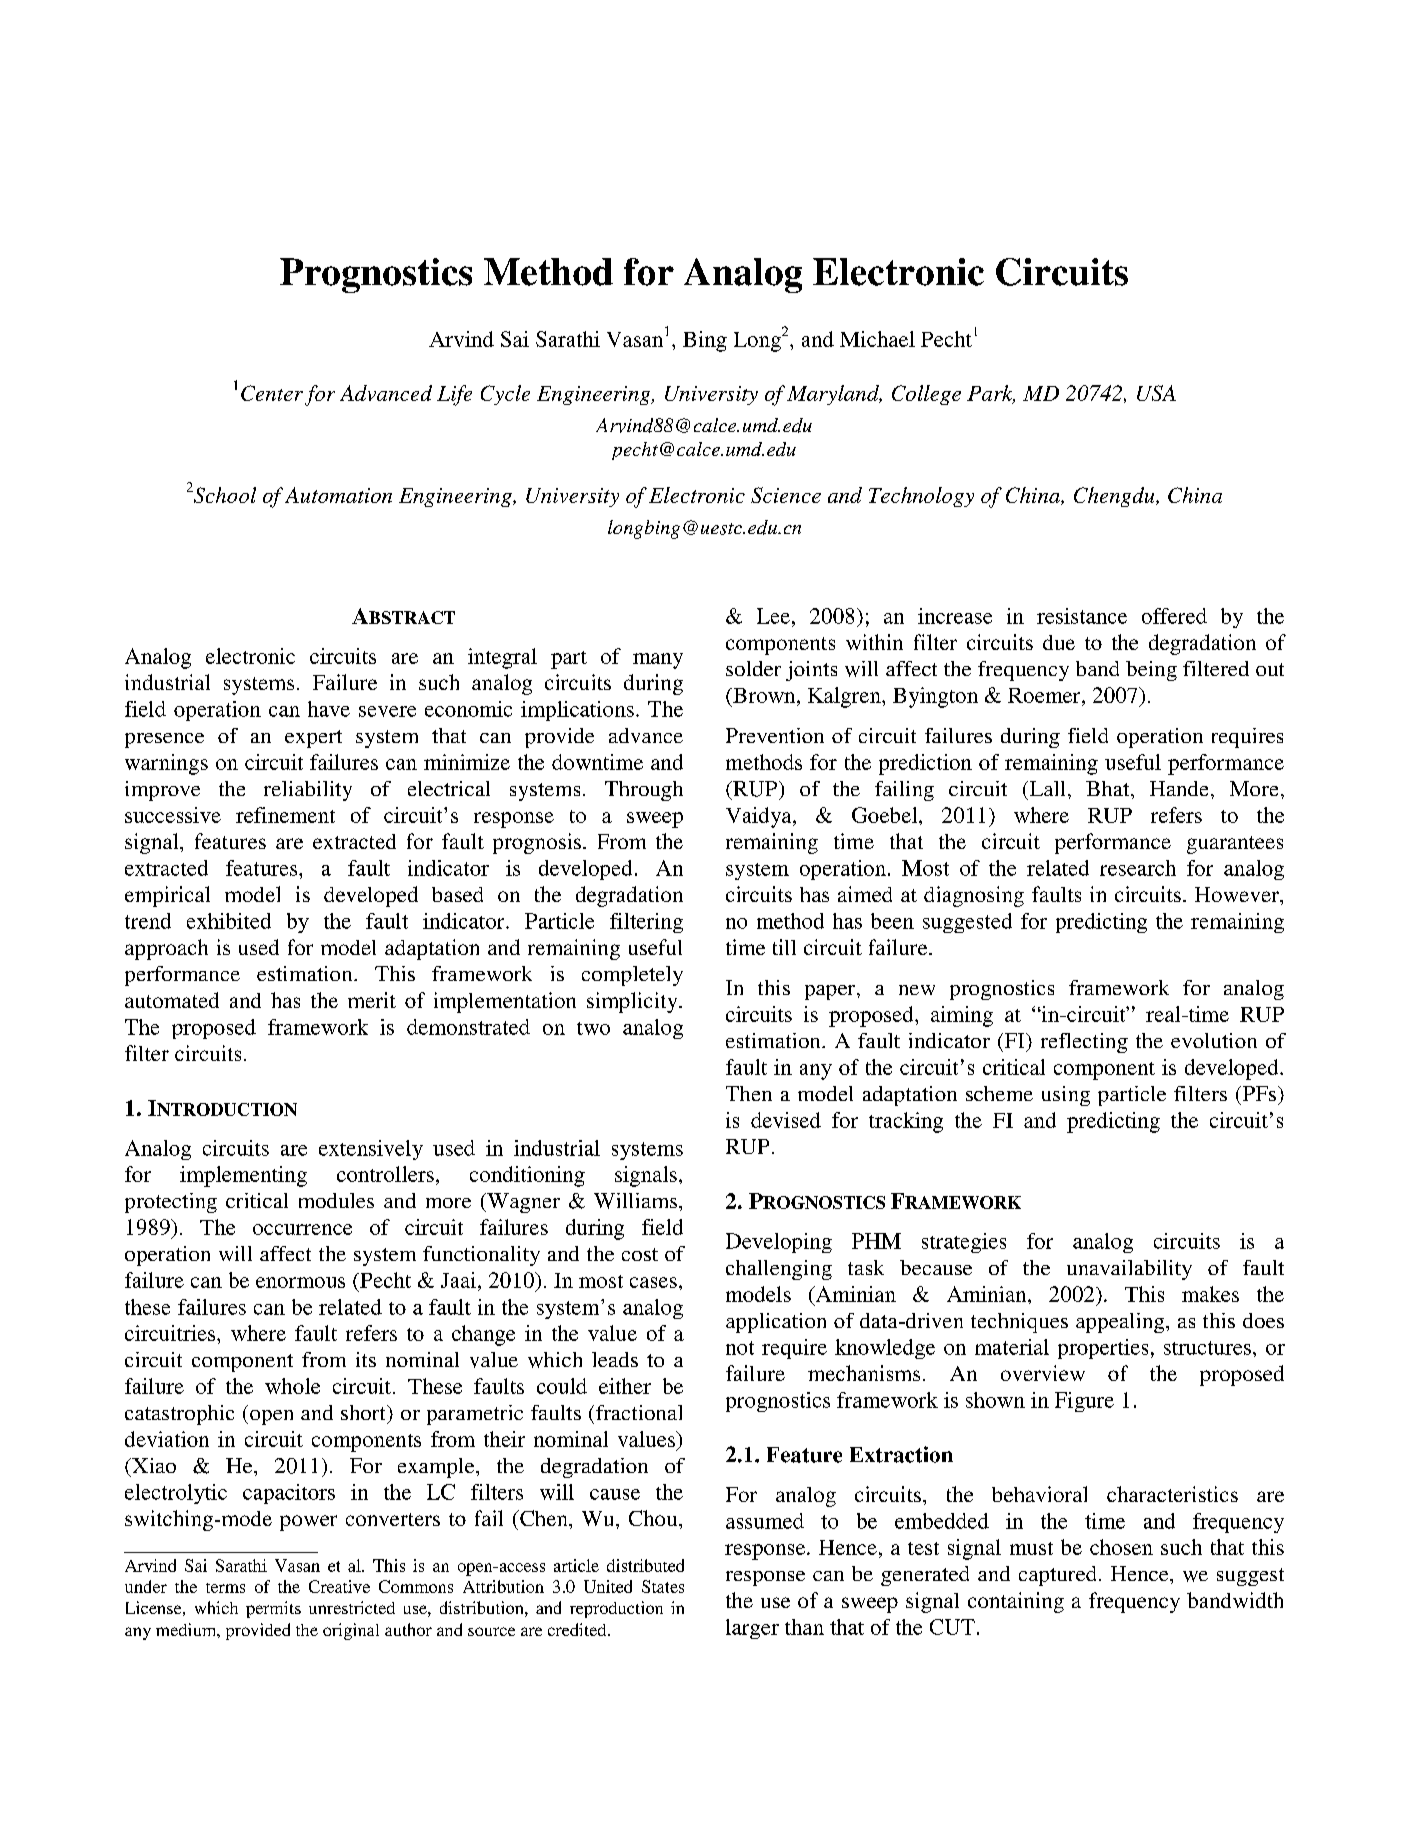 The width and height of the image is (1409, 1824). Describe the element at coordinates (663, 1586) in the image. I see `States` at that location.
